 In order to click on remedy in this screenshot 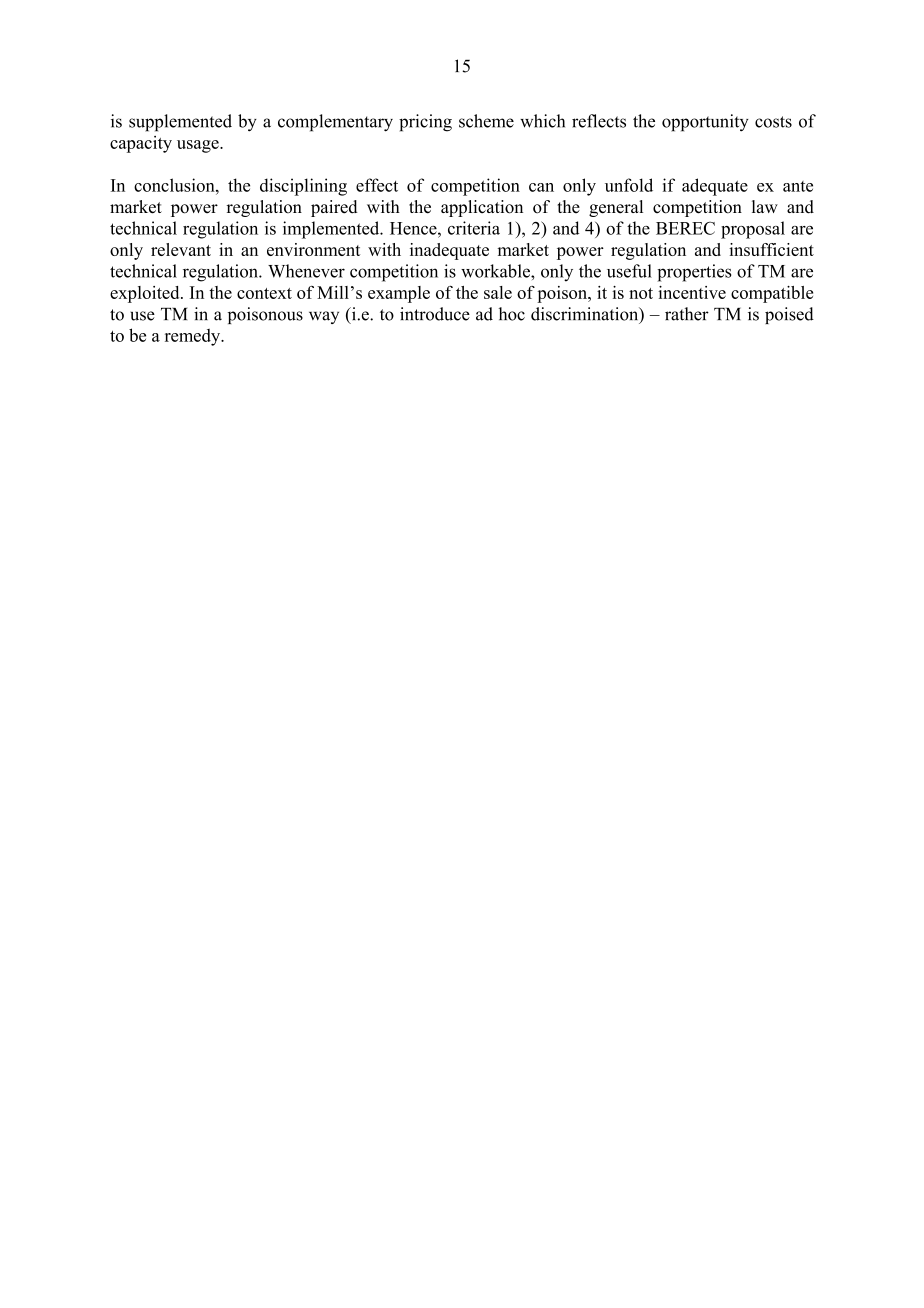, I will do `click(194, 337)`.
